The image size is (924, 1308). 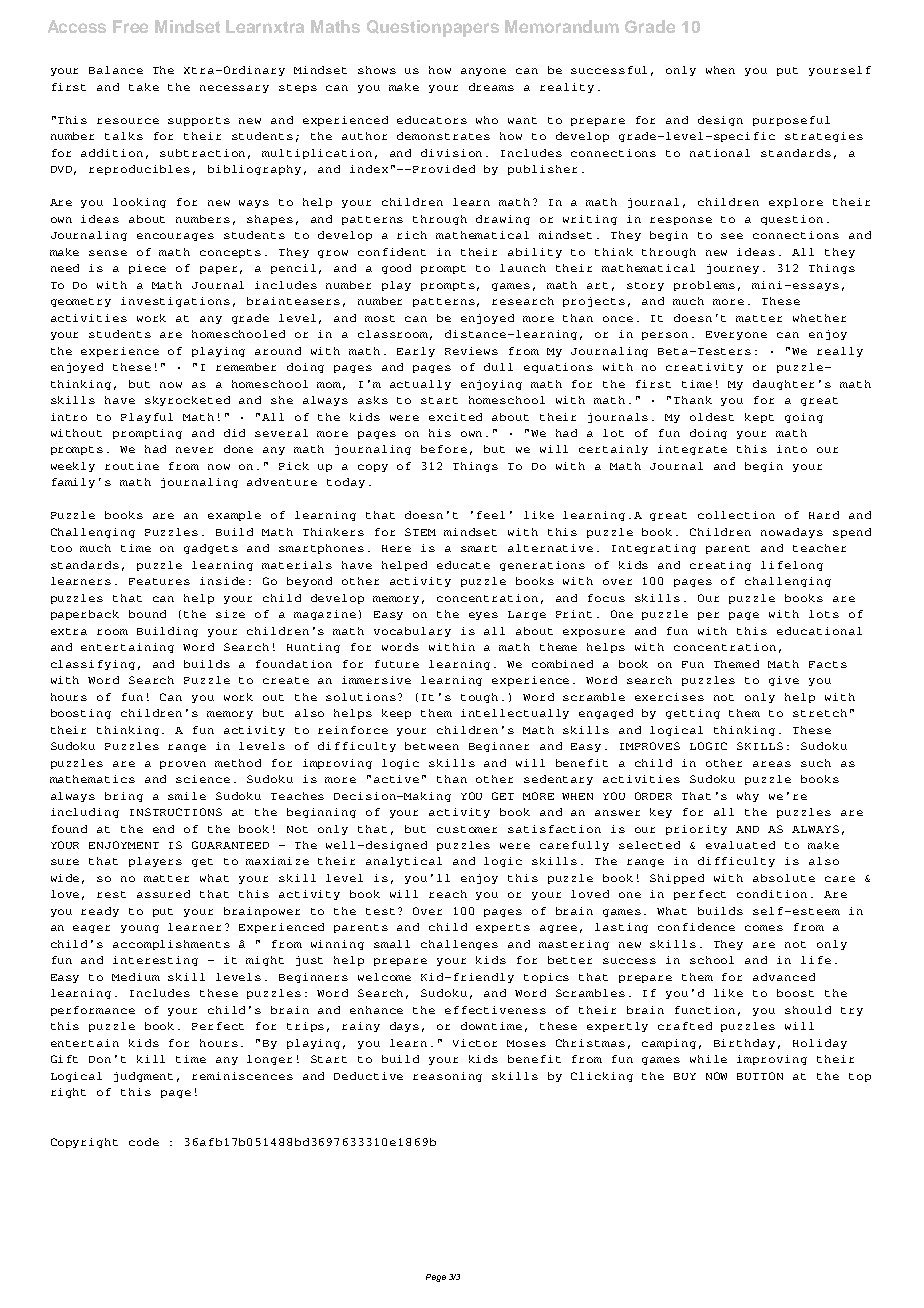 What do you see at coordinates (475, 1043) in the document?
I see `Victor` at bounding box center [475, 1043].
